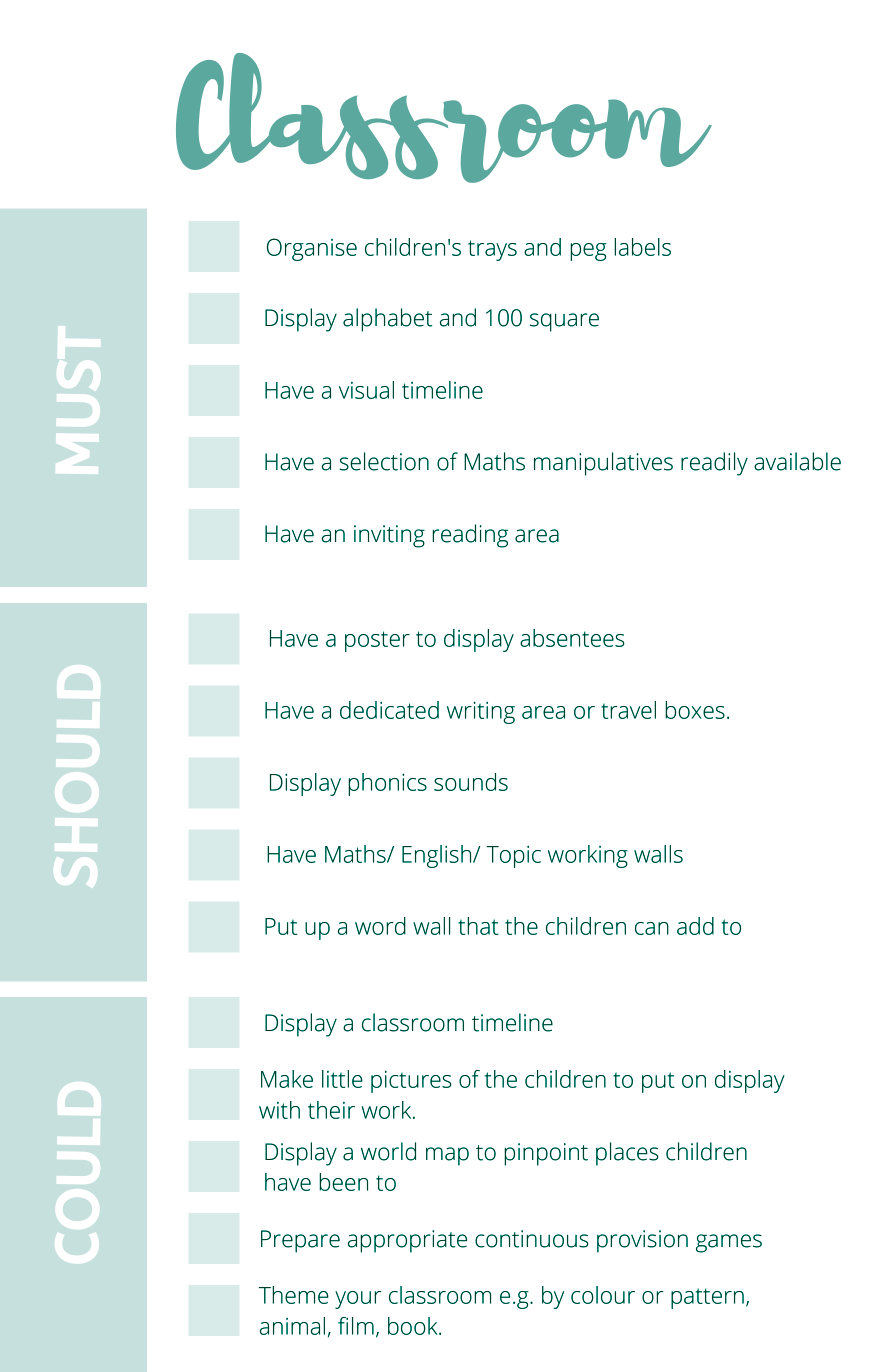 The height and width of the document is (1372, 878). What do you see at coordinates (312, 249) in the document?
I see `Organise` at bounding box center [312, 249].
